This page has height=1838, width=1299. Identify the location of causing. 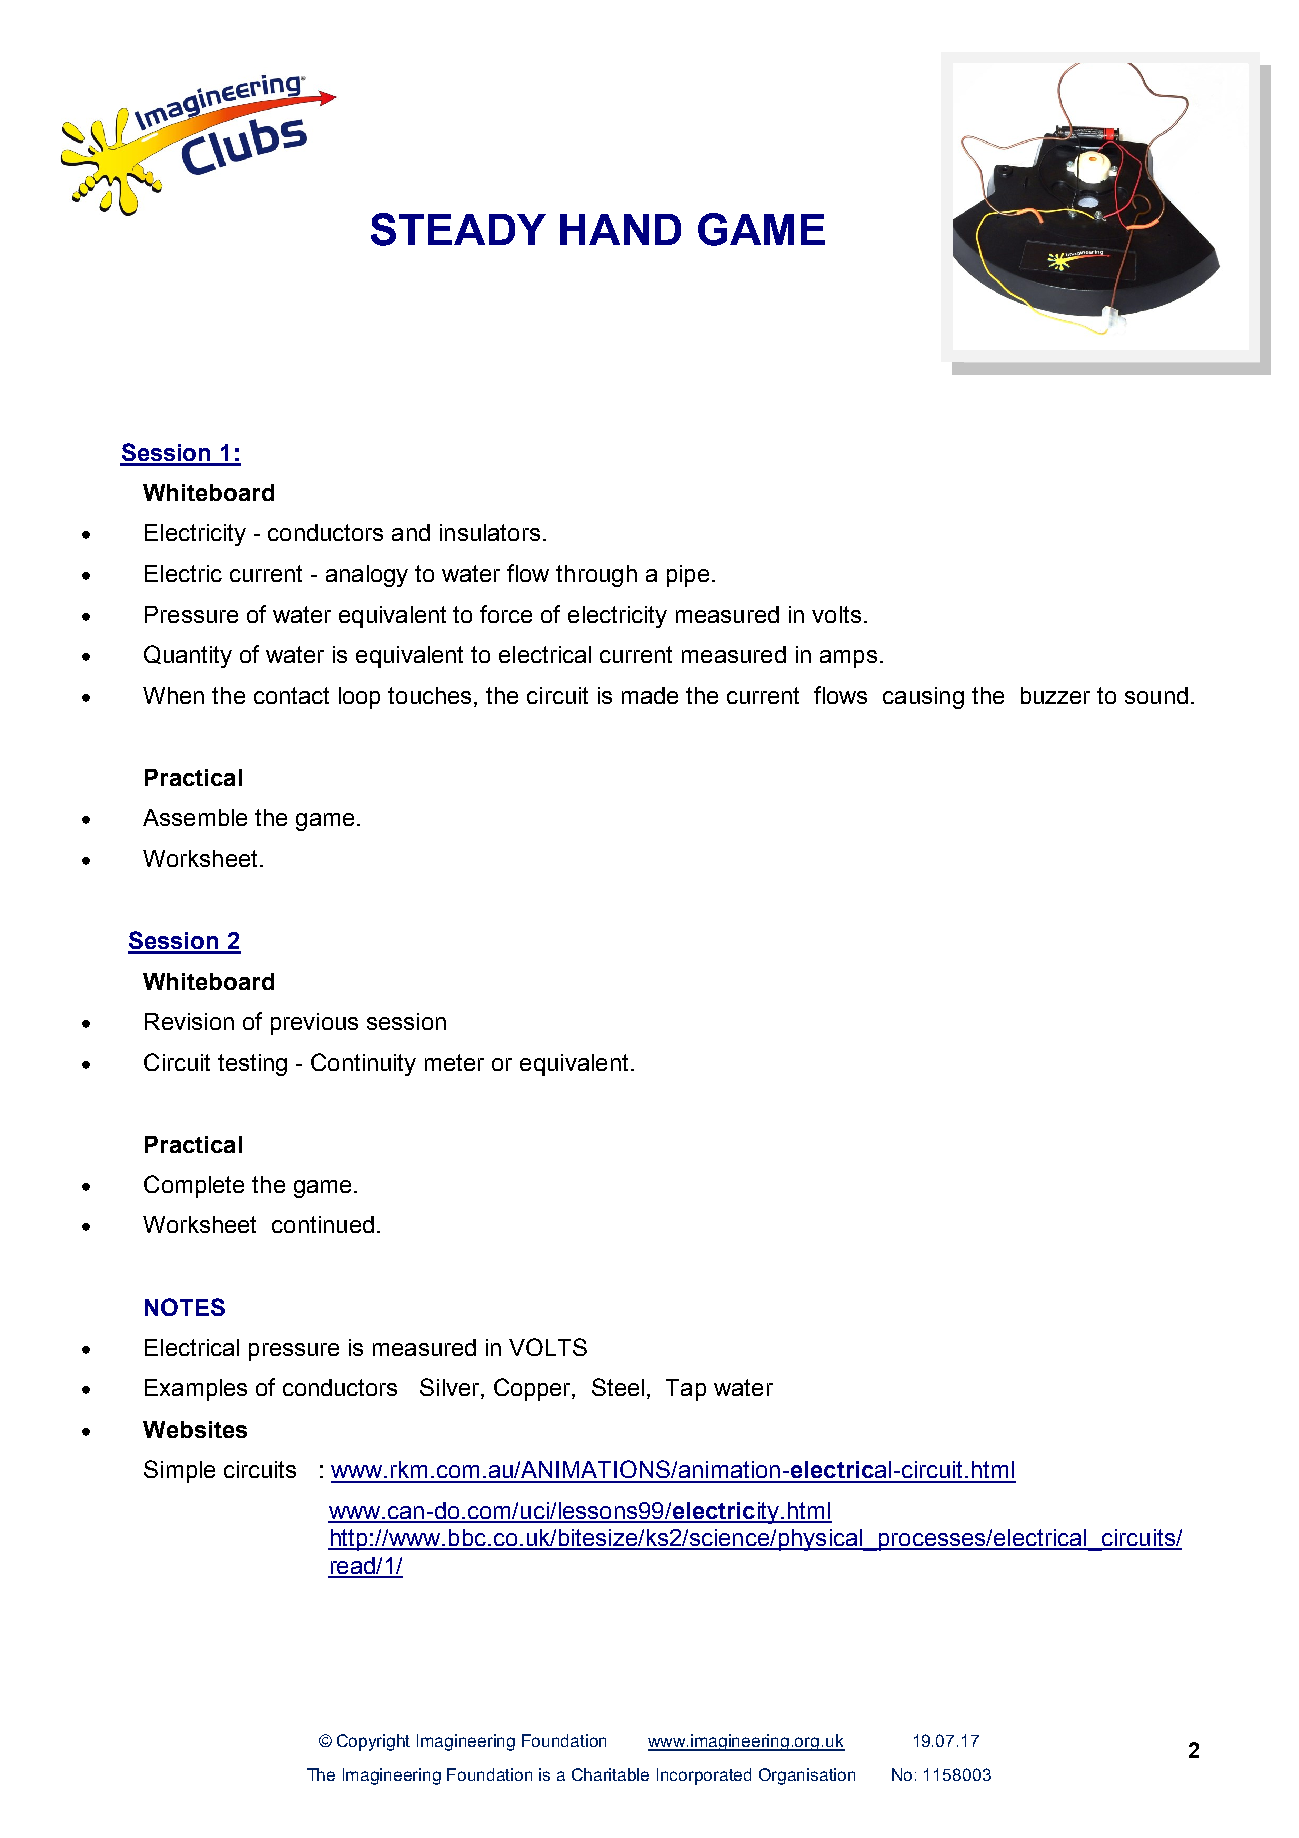
(923, 698).
